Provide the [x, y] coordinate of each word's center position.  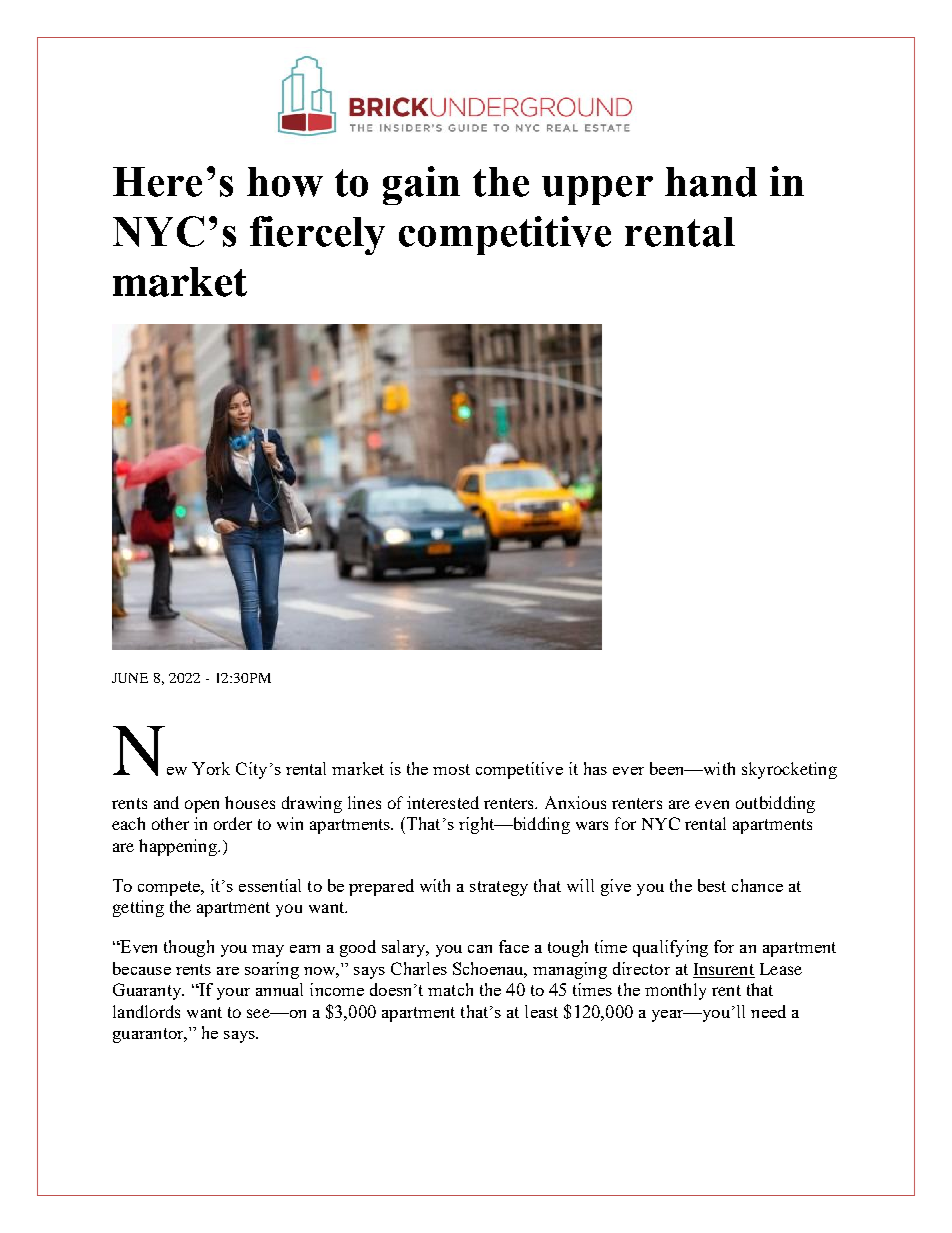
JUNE [130, 678]
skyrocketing [789, 770]
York [211, 768]
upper [597, 190]
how [285, 182]
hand [711, 182]
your [233, 994]
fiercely [317, 235]
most [451, 769]
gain [421, 185]
